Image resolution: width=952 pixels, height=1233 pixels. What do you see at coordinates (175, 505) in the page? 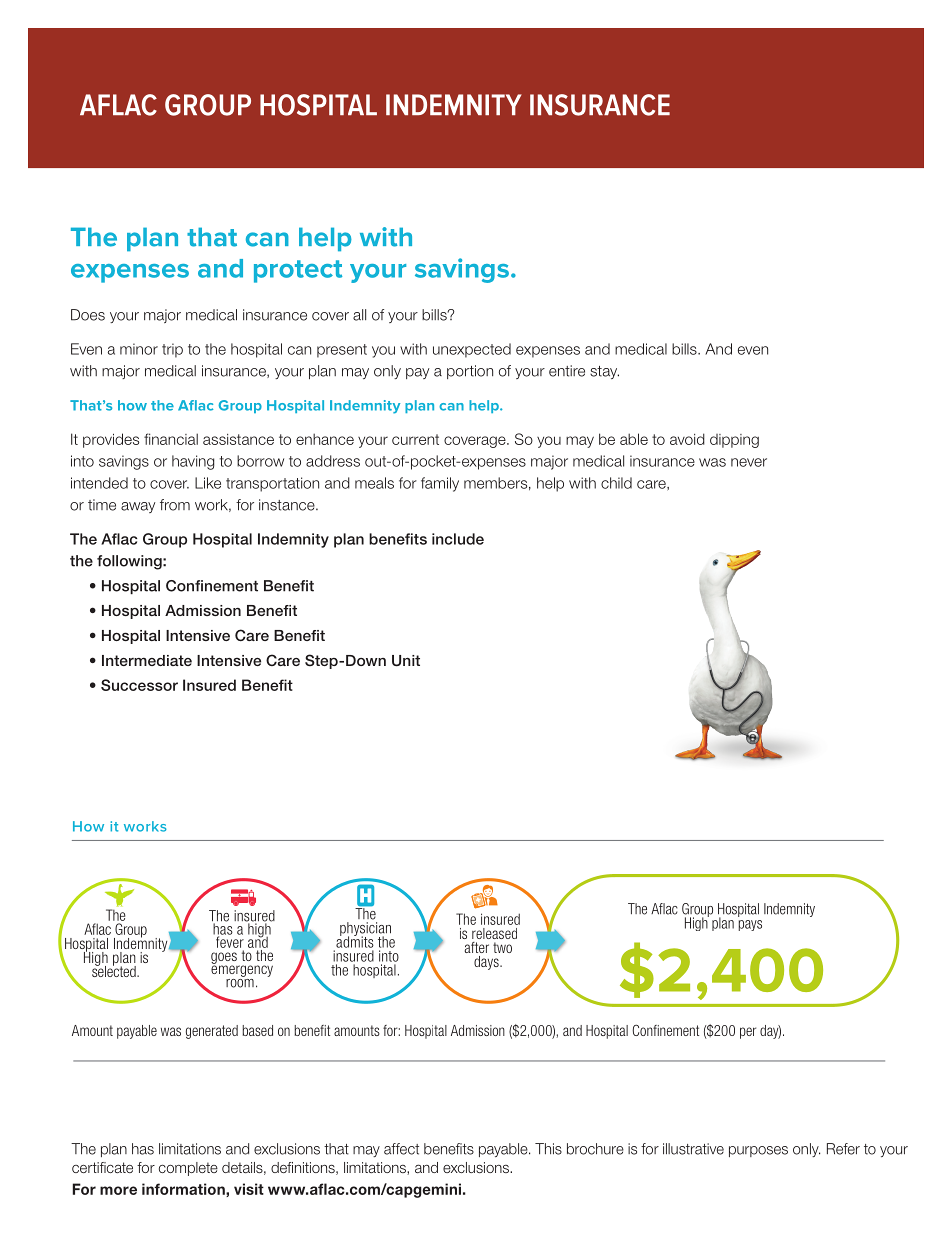
I see `from` at bounding box center [175, 505].
